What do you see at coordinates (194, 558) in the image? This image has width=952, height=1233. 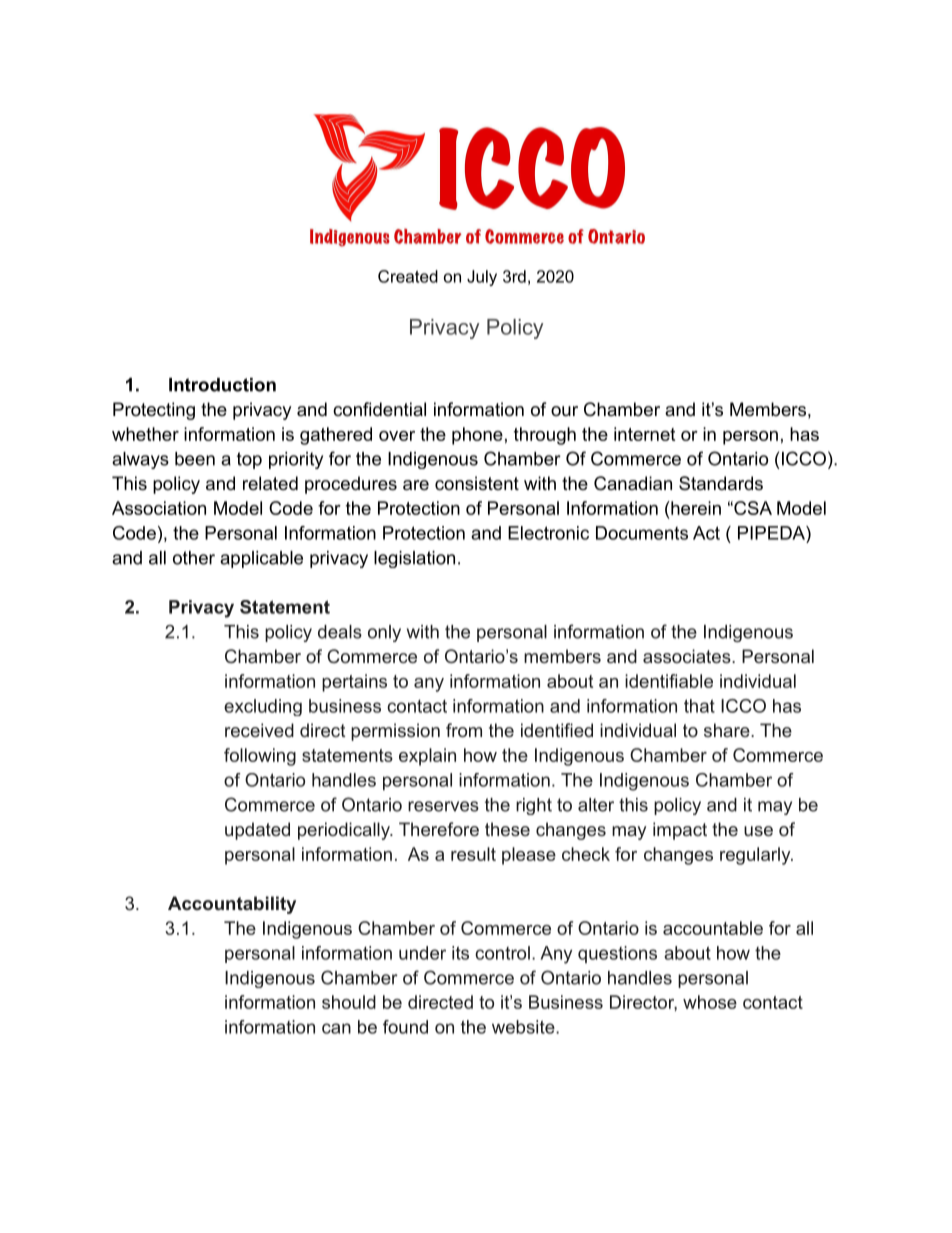 I see `other` at bounding box center [194, 558].
